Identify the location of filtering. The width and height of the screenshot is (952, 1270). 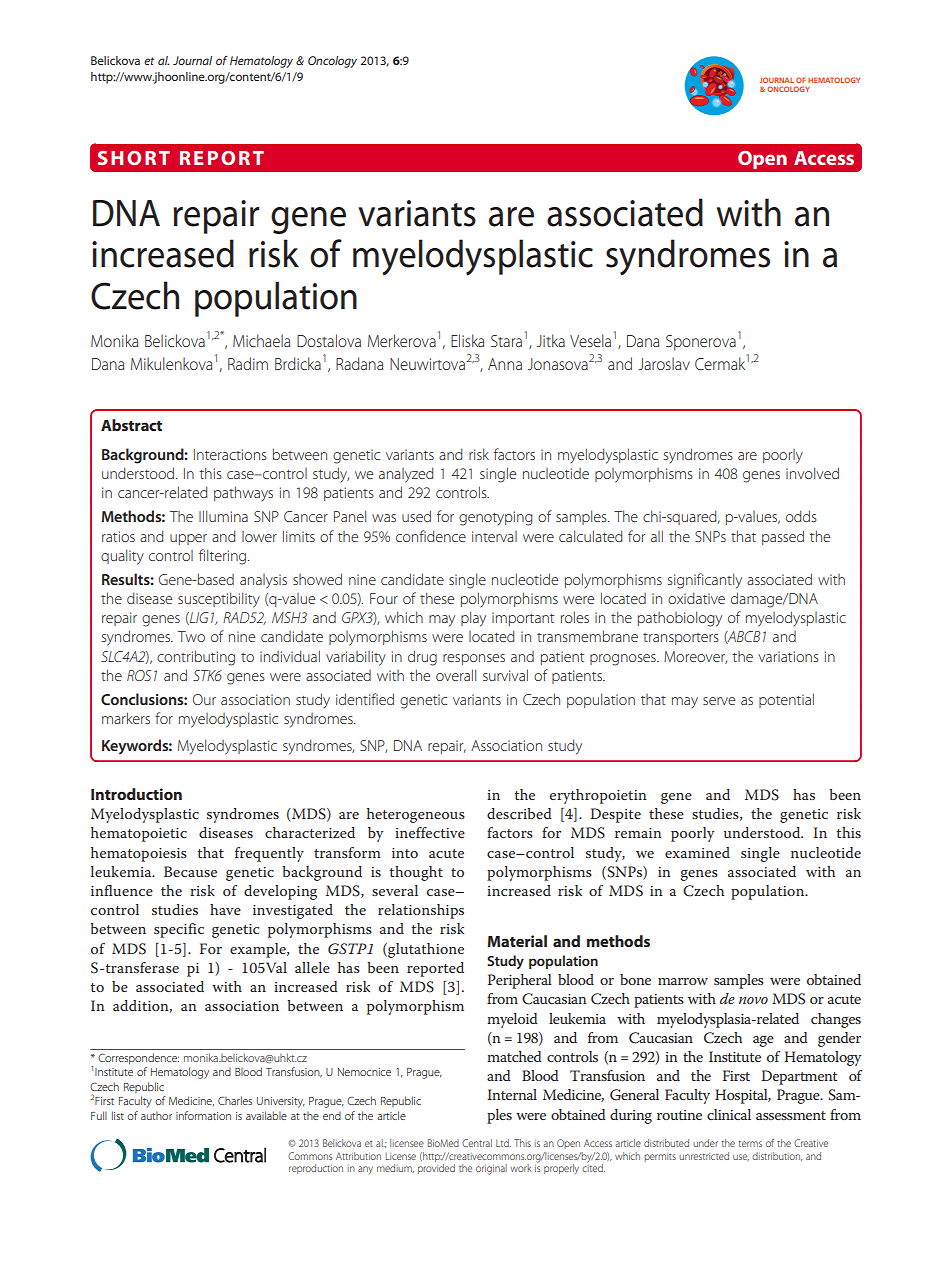
(222, 557).
